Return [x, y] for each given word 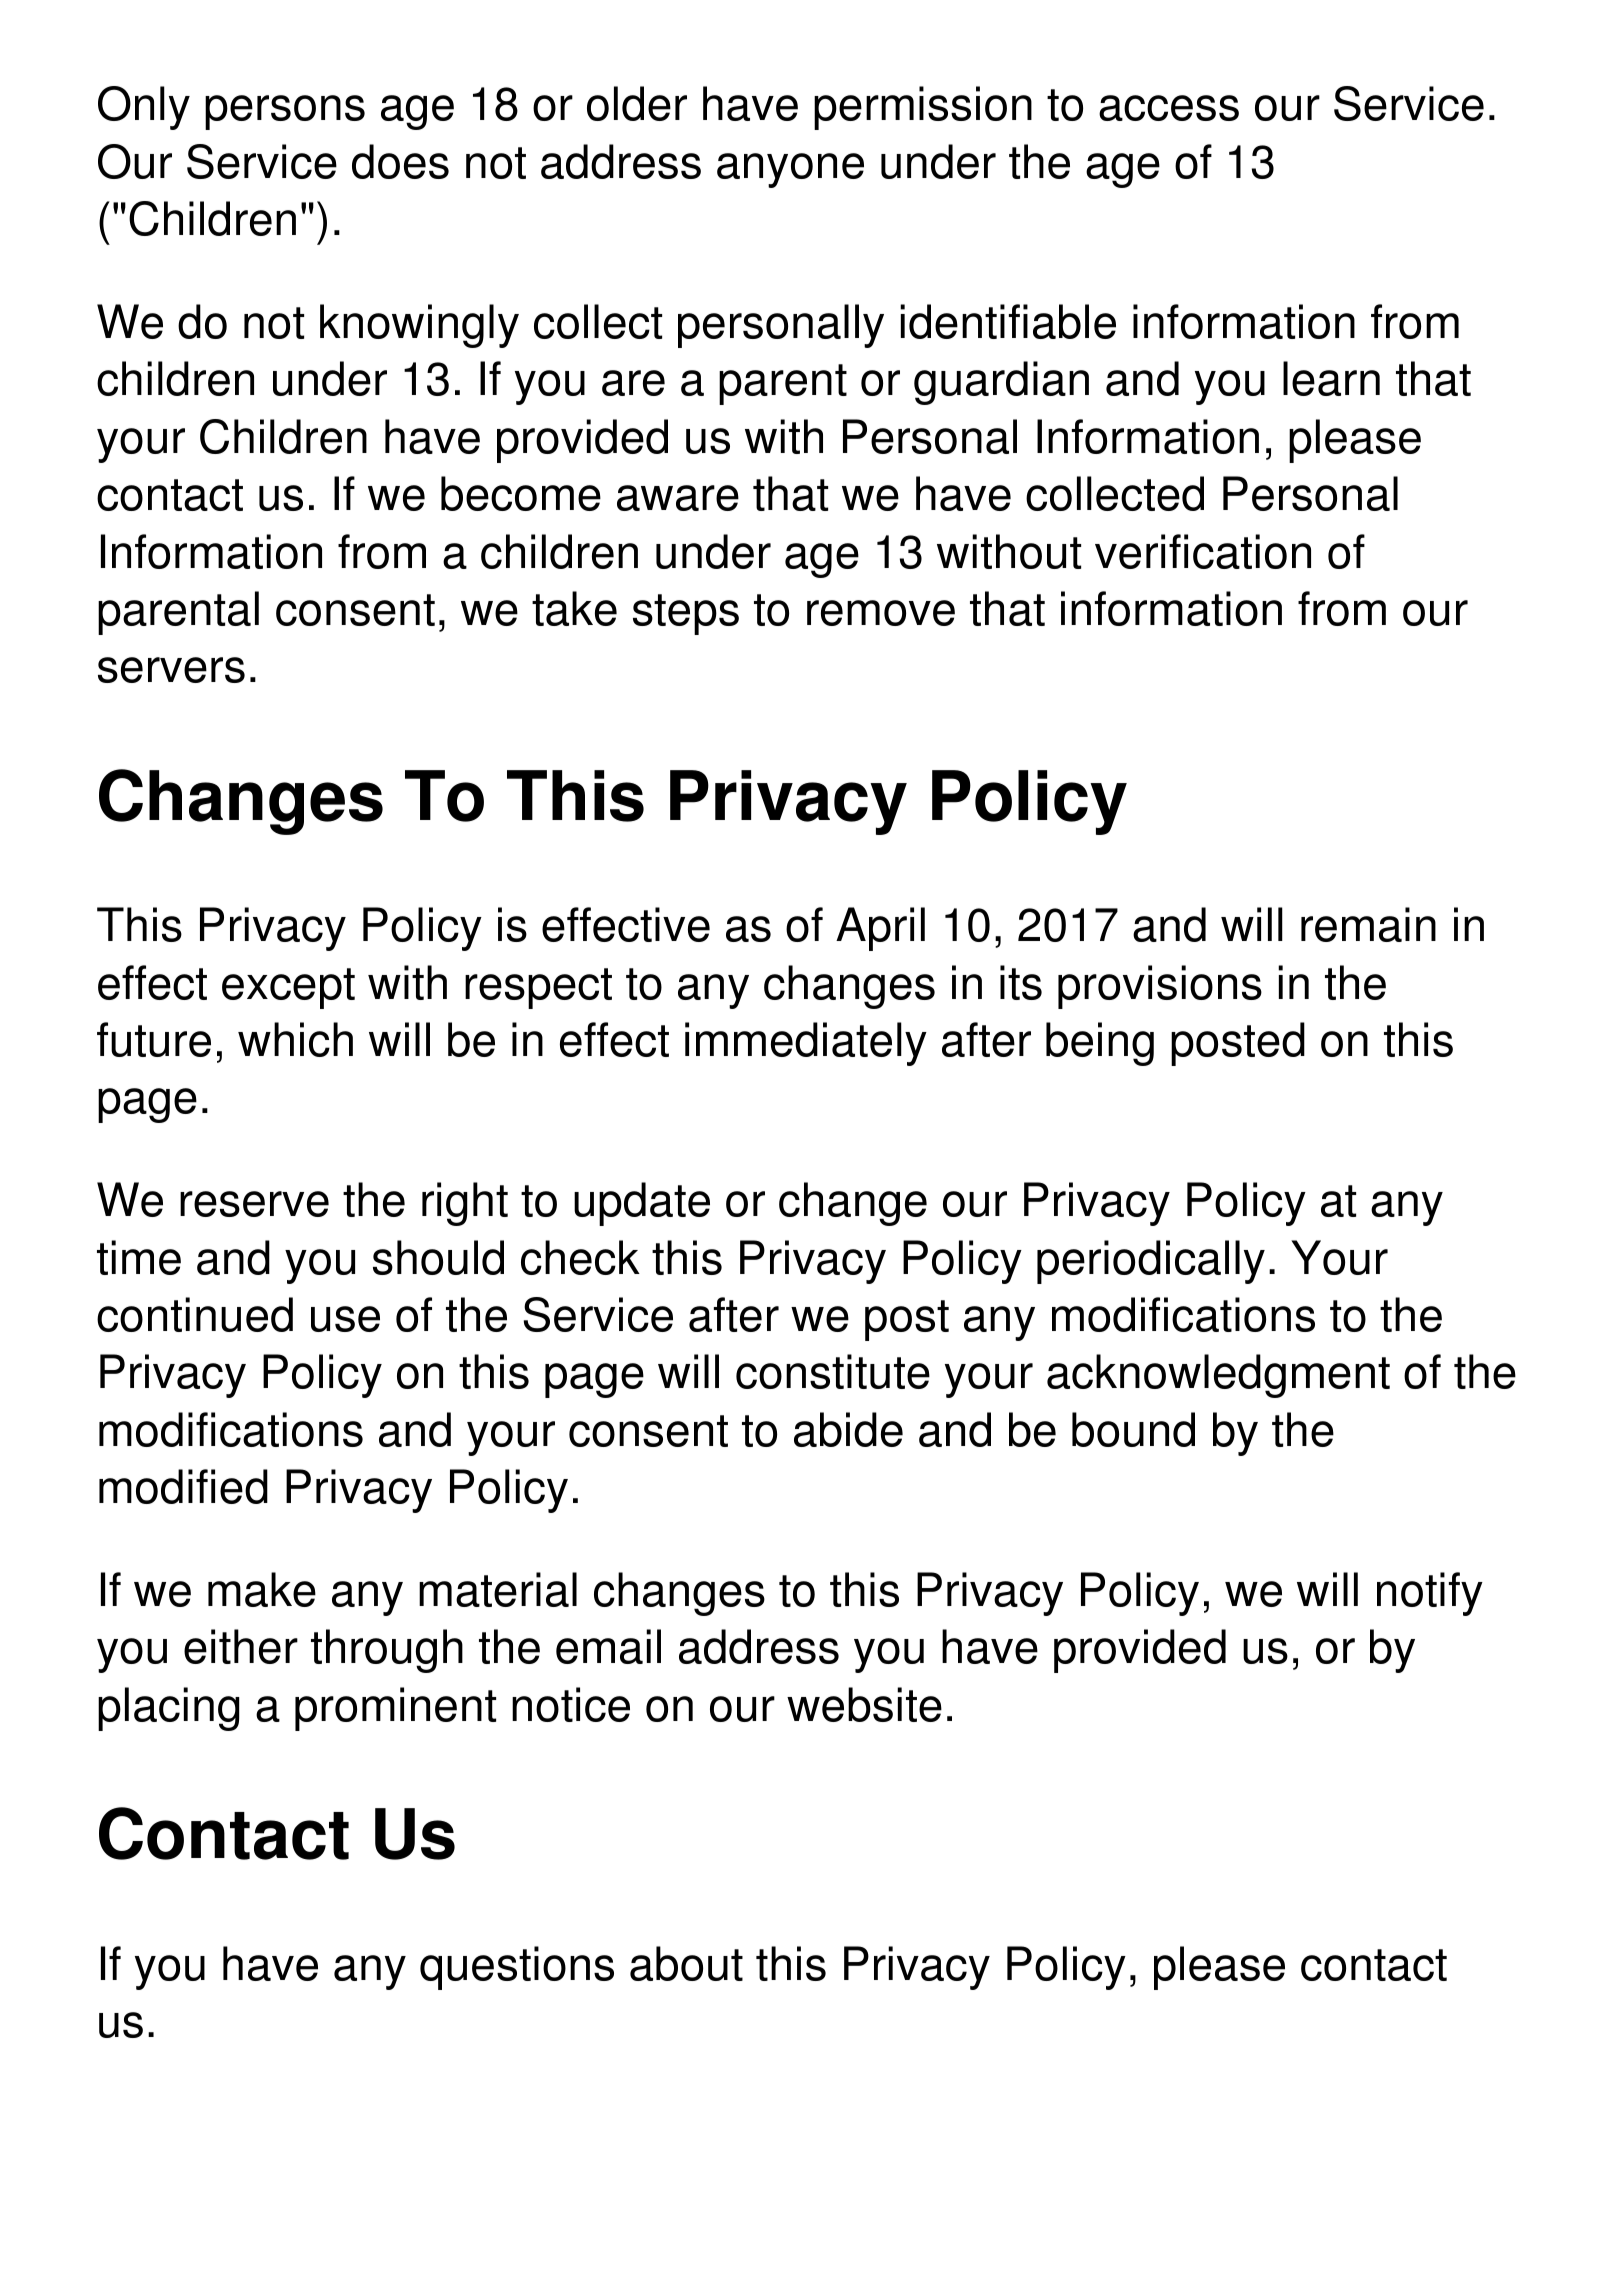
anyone [790, 170]
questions [517, 1968]
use [345, 1319]
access [1169, 108]
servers [171, 670]
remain [1368, 924]
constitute [833, 1371]
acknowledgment [1218, 1376]
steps [686, 614]
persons [285, 112]
